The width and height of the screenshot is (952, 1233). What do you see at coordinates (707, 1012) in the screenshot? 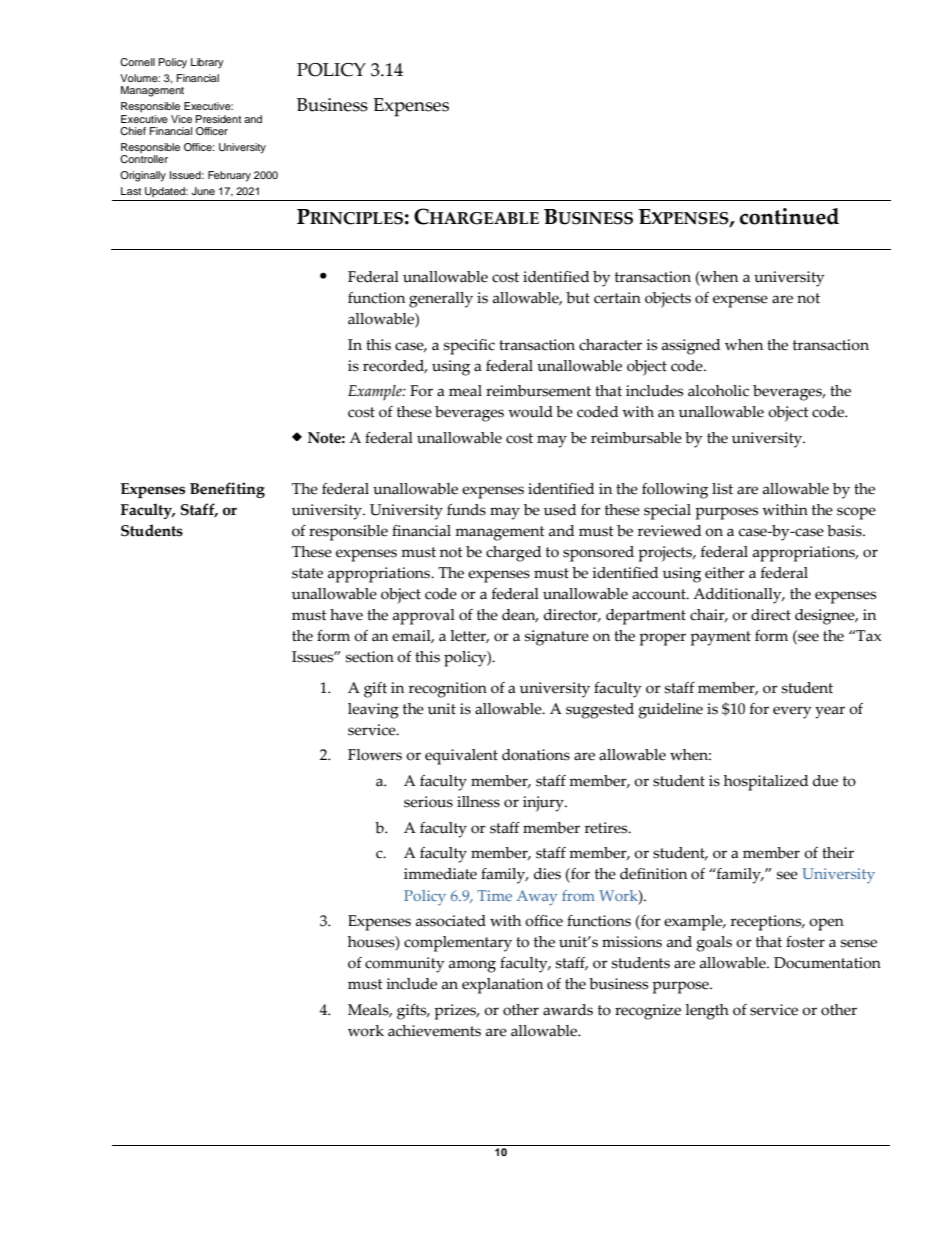
I see `length` at bounding box center [707, 1012].
